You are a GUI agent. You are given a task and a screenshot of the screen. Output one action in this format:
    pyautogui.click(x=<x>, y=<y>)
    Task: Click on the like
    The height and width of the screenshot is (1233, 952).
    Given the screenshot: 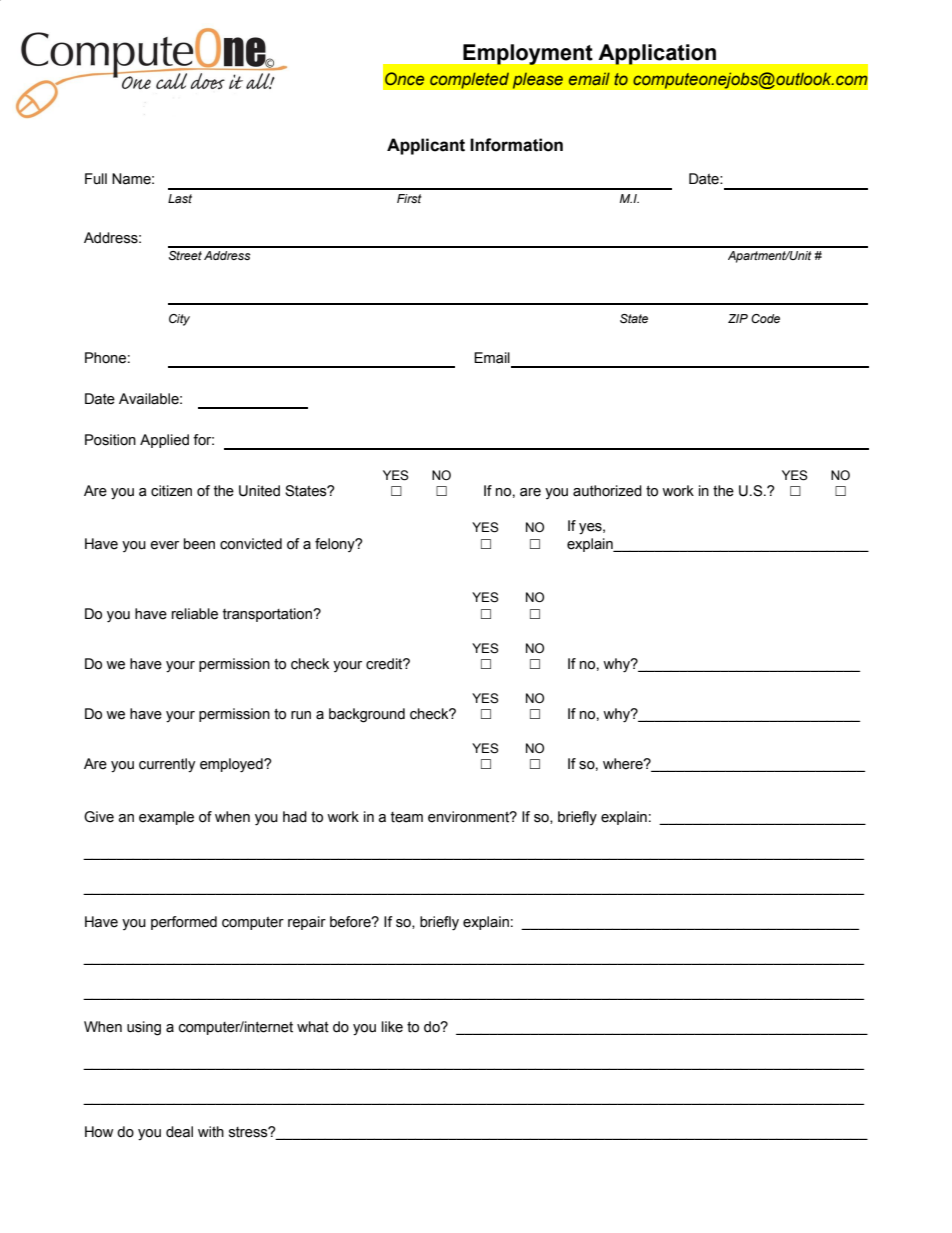 What is the action you would take?
    pyautogui.click(x=392, y=1027)
